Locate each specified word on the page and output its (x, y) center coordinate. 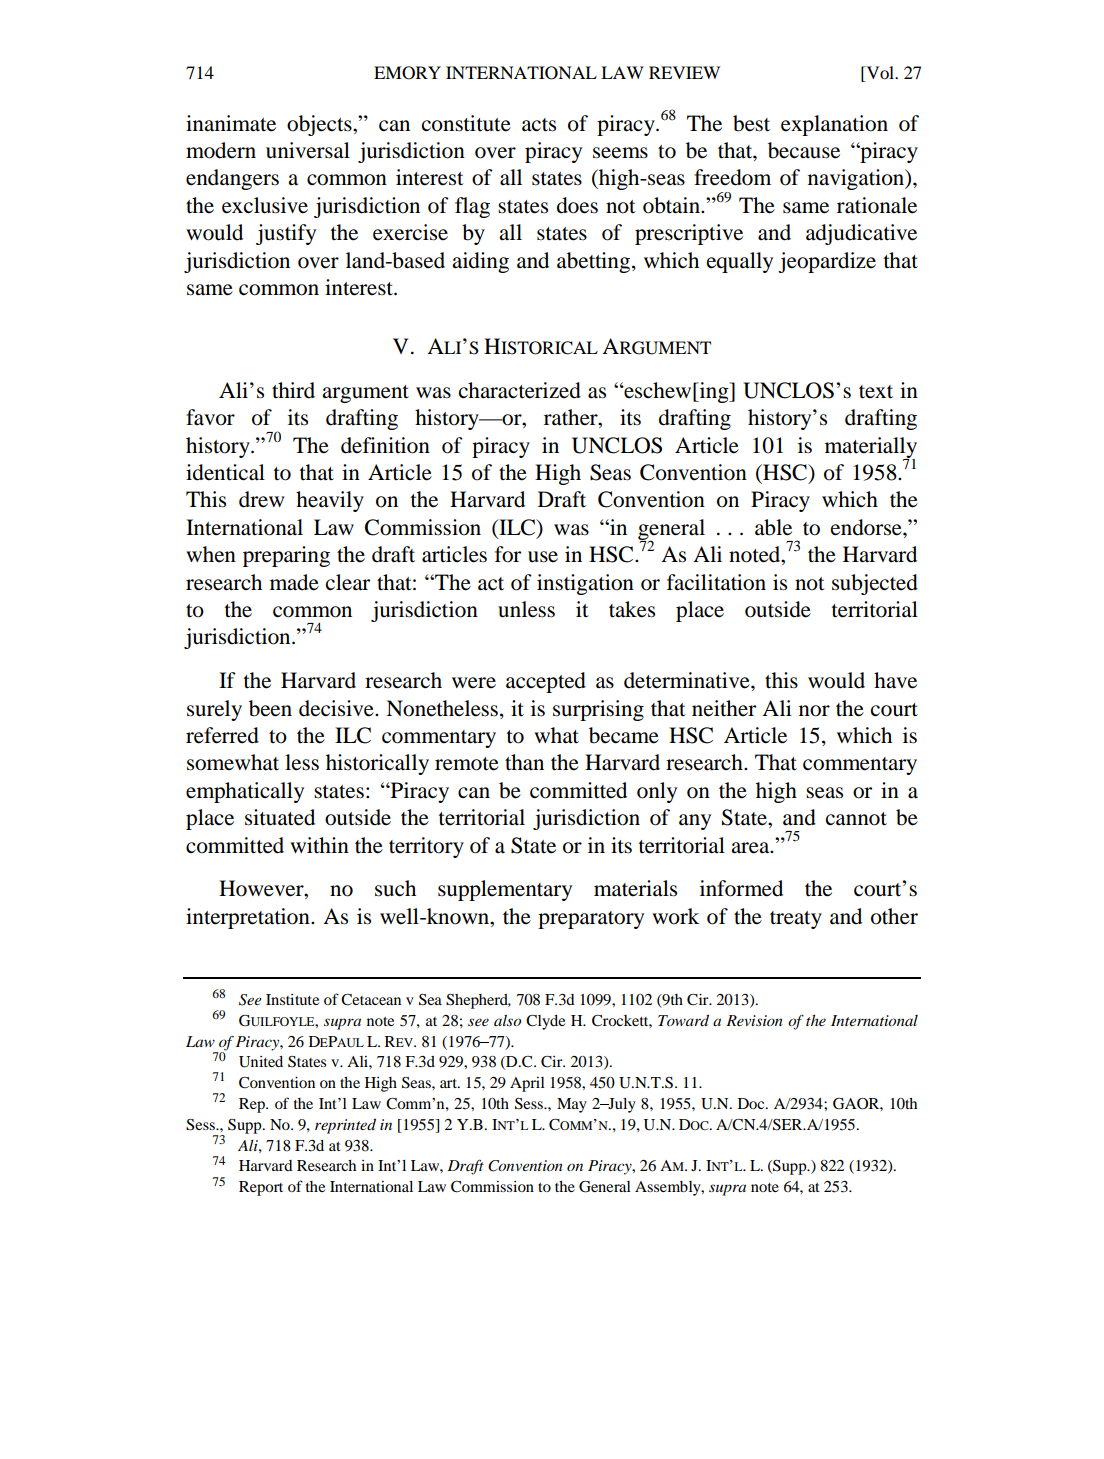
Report (261, 1188)
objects (320, 125)
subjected (875, 584)
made (294, 582)
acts (539, 125)
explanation (834, 125)
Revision (754, 1020)
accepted (546, 682)
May (572, 1105)
